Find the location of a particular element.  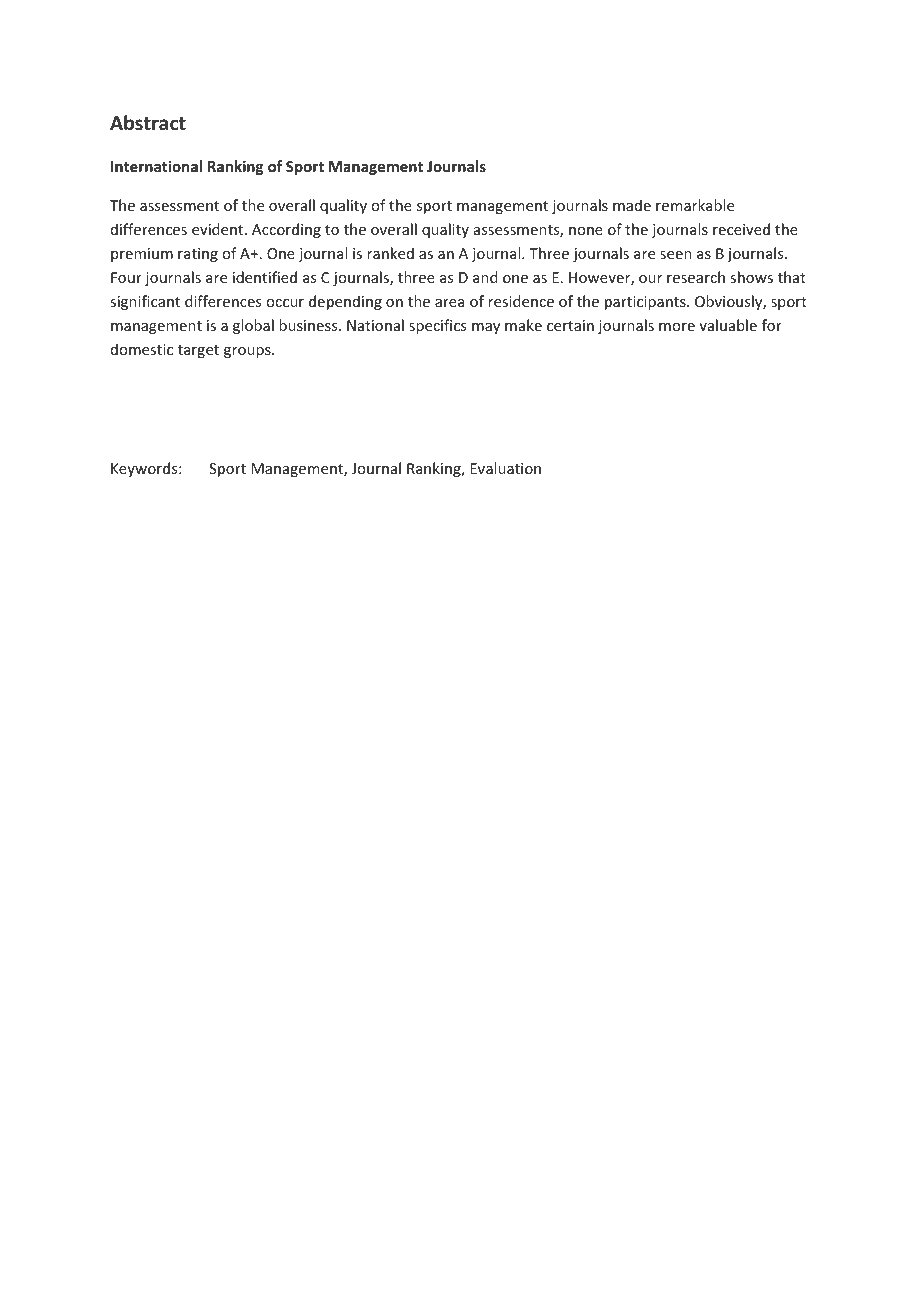

more is located at coordinates (677, 327).
